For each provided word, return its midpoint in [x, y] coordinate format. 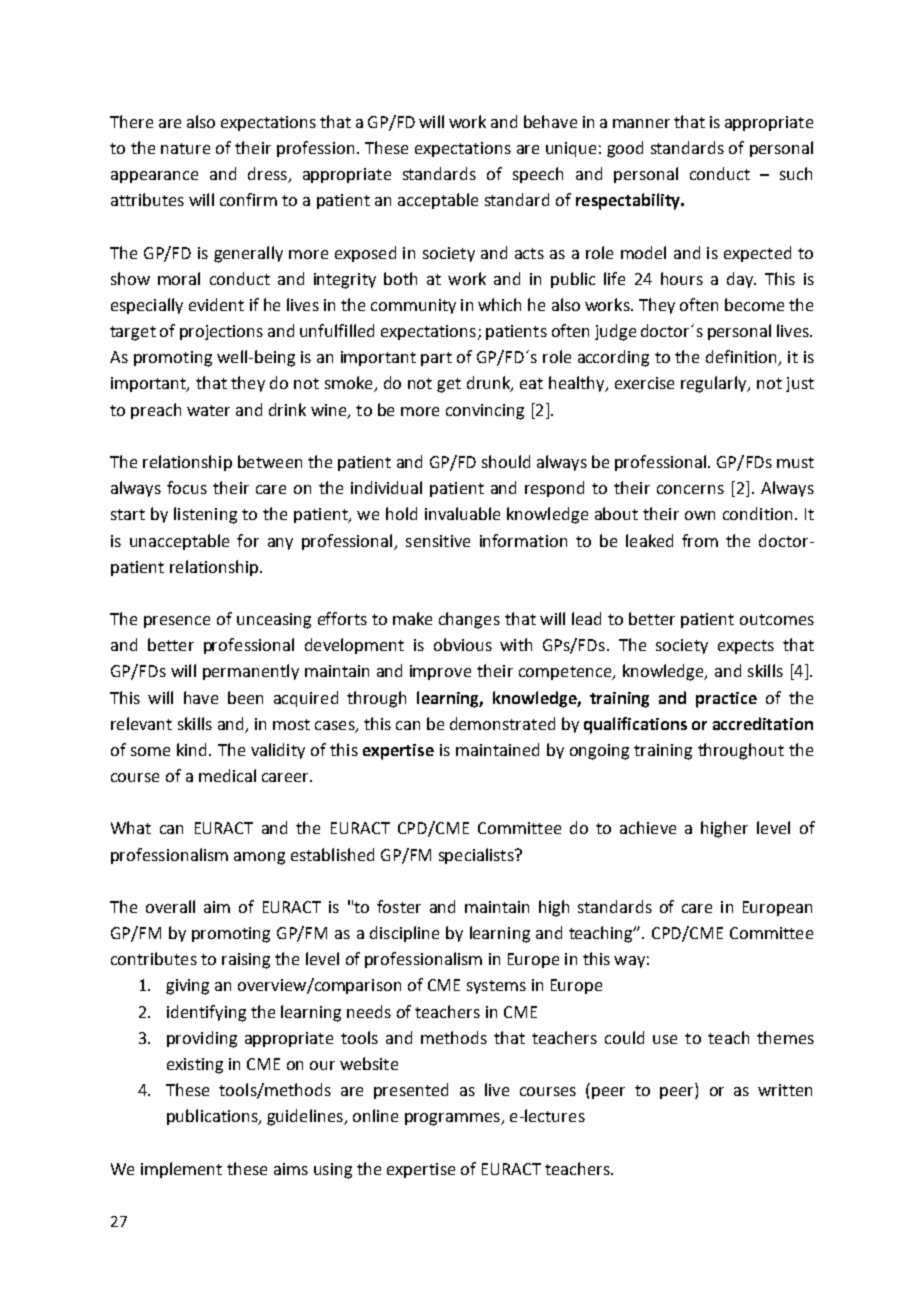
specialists [477, 856]
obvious [463, 644]
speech [538, 175]
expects [746, 647]
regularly [715, 384]
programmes [453, 1119]
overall [170, 906]
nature [185, 148]
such [796, 173]
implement [181, 1170]
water [208, 410]
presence [177, 622]
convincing [485, 412]
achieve [648, 827]
